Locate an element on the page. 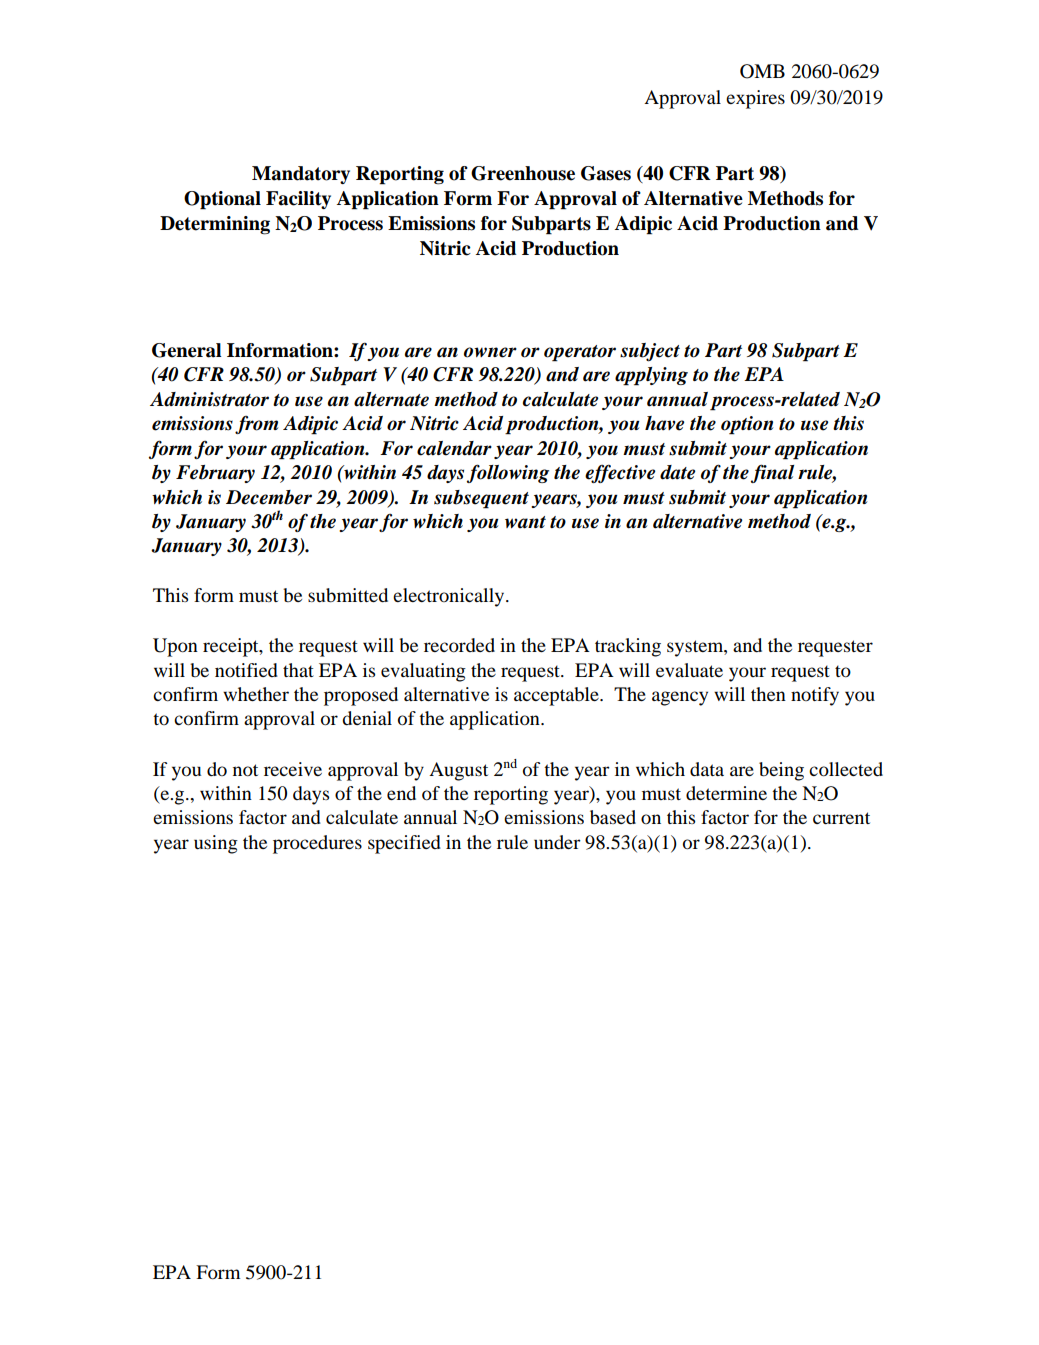 The height and width of the document is (1345, 1039). Mandatory is located at coordinates (301, 175).
